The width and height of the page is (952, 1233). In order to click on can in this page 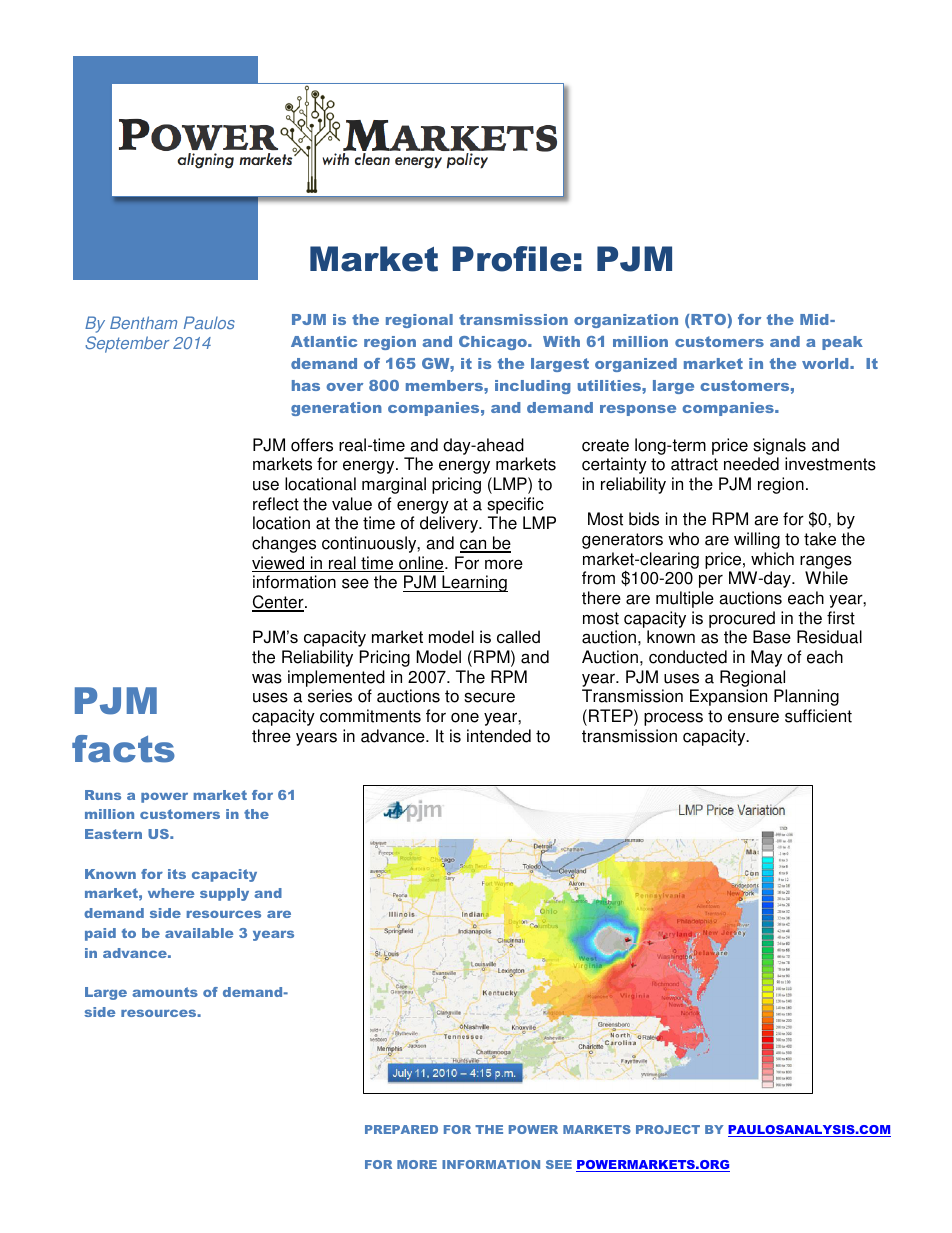, I will do `click(474, 545)`.
